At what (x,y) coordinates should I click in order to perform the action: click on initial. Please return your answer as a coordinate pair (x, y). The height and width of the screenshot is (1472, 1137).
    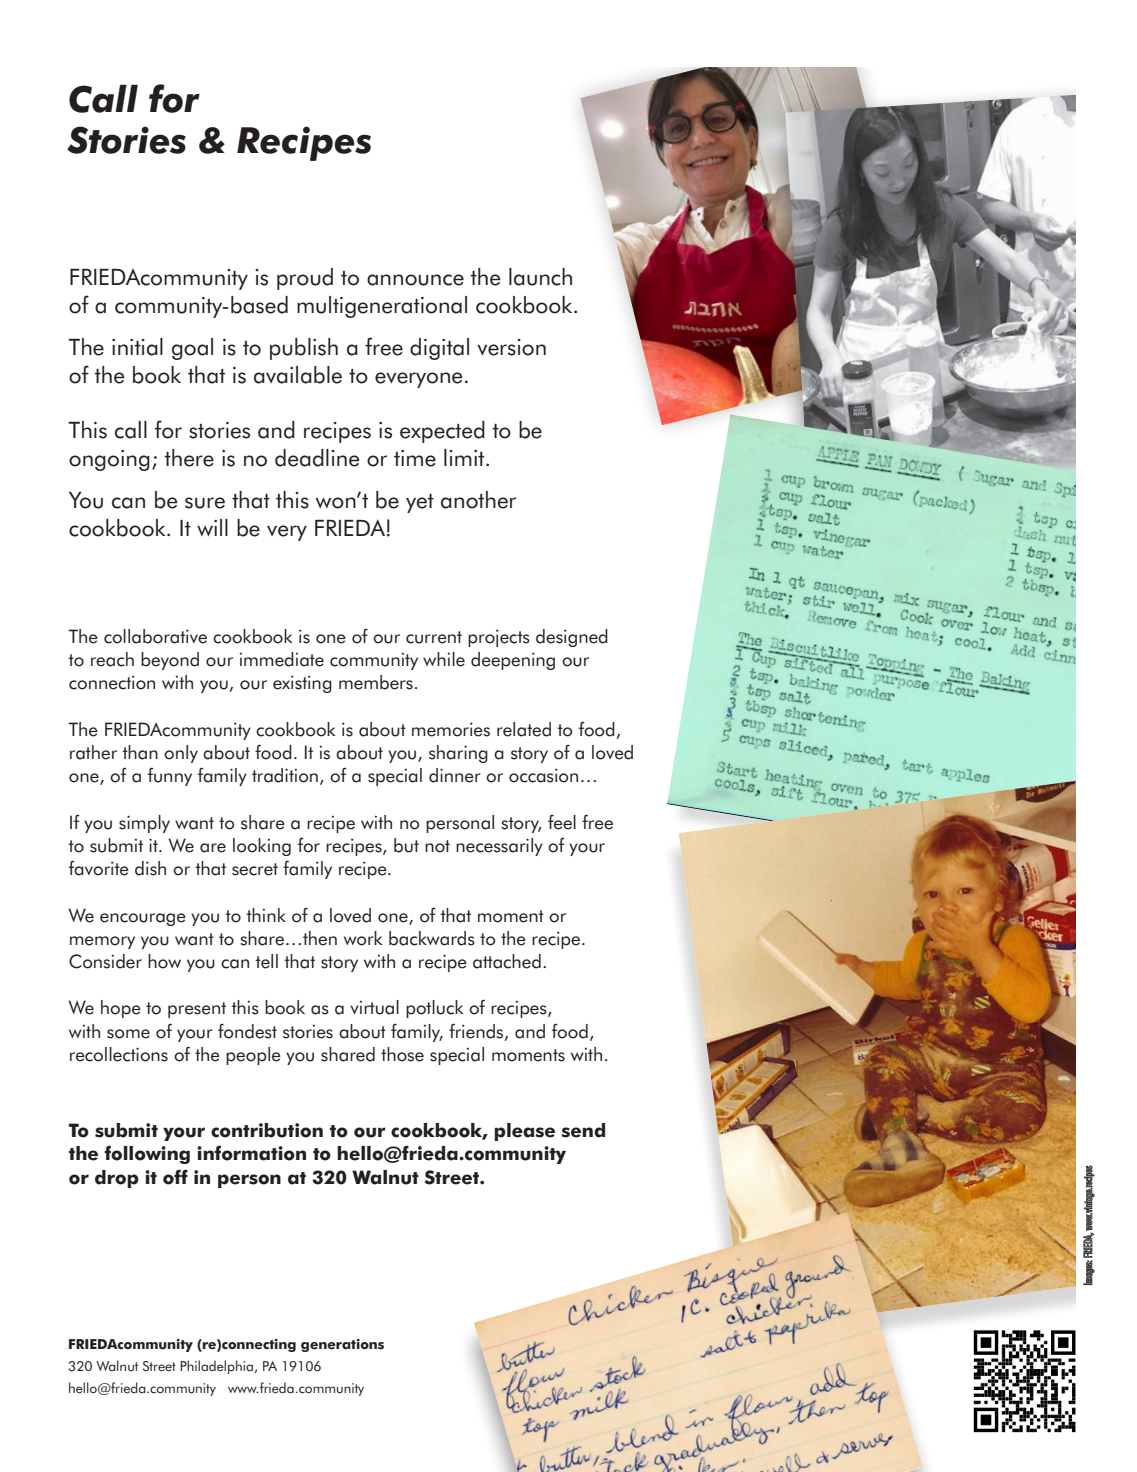
    Looking at the image, I should click on (137, 347).
